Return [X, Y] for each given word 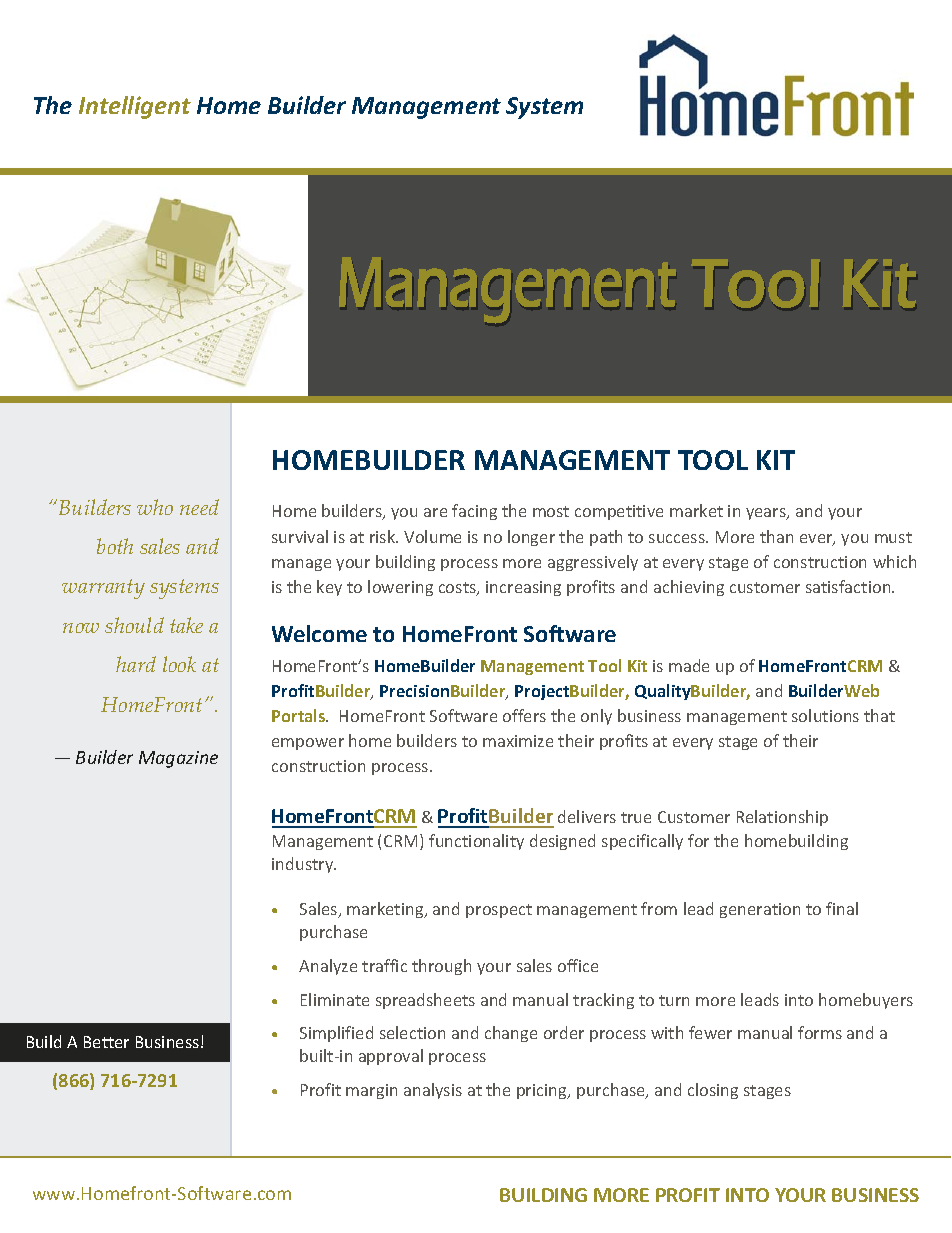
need [199, 507]
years [767, 514]
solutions [825, 715]
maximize [518, 741]
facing [474, 512]
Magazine [178, 759]
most [551, 511]
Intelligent [135, 107]
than [776, 536]
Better [106, 1042]
